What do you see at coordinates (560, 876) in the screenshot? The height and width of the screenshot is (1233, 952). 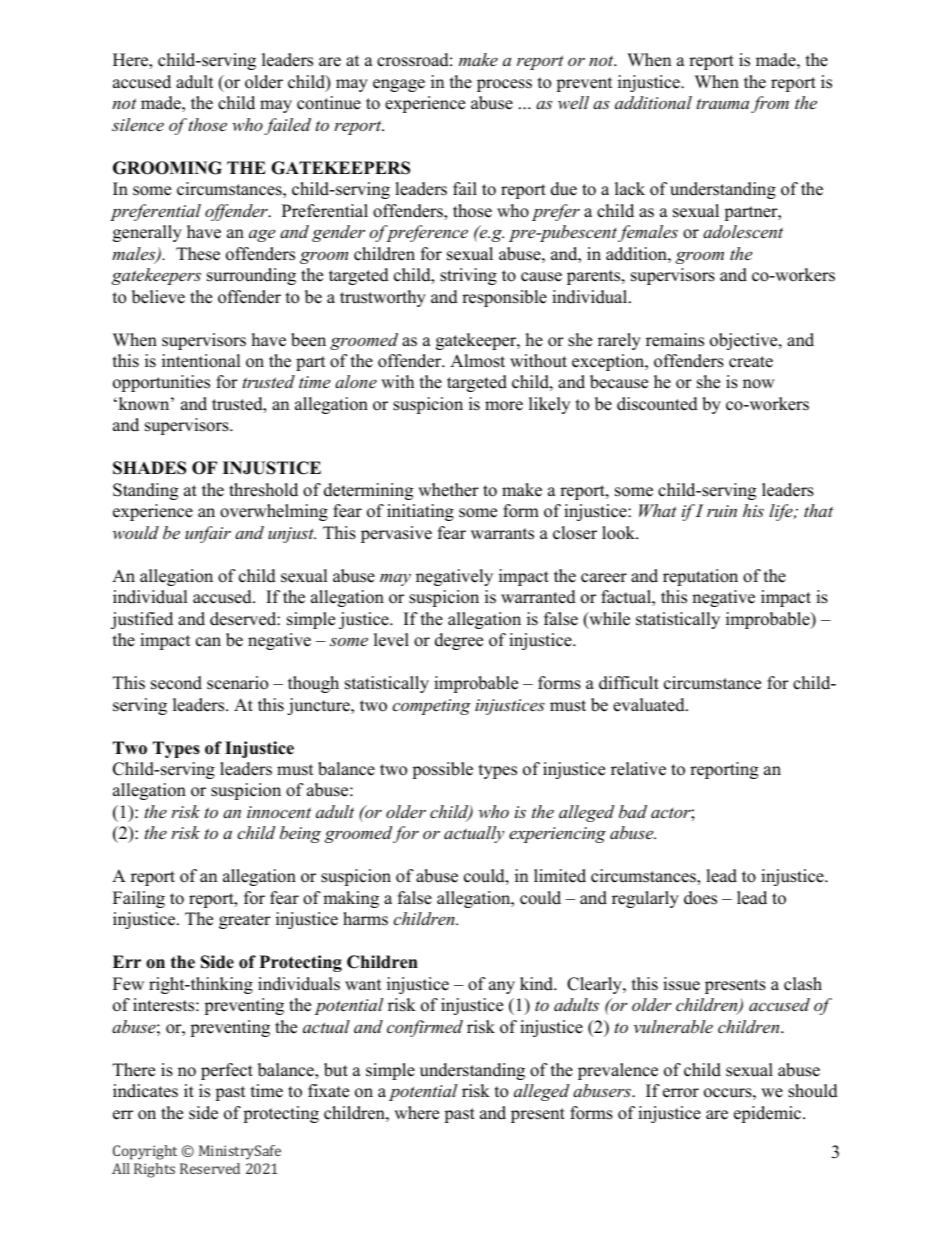 I see `limited` at bounding box center [560, 876].
